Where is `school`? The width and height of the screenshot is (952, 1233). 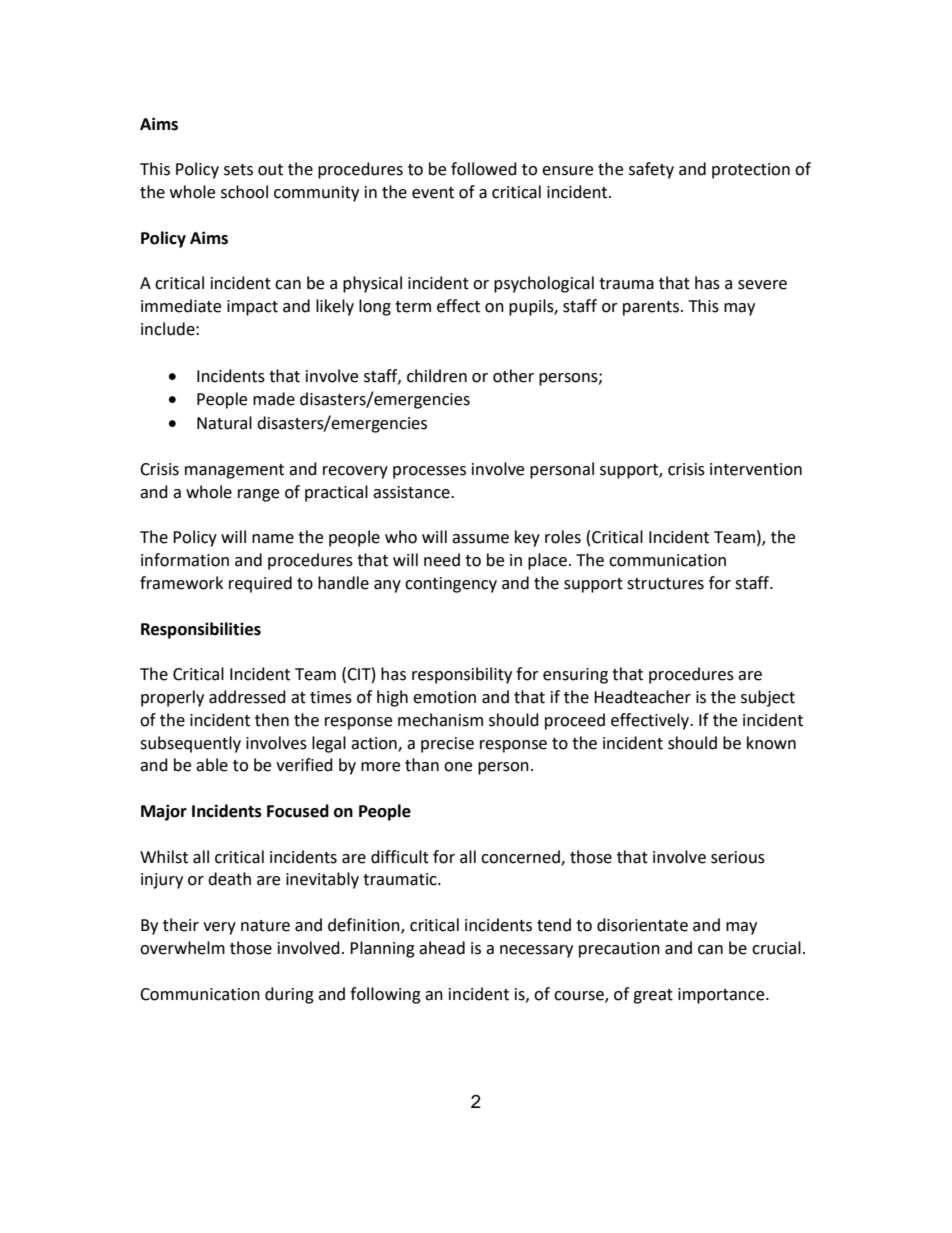
school is located at coordinates (244, 192).
